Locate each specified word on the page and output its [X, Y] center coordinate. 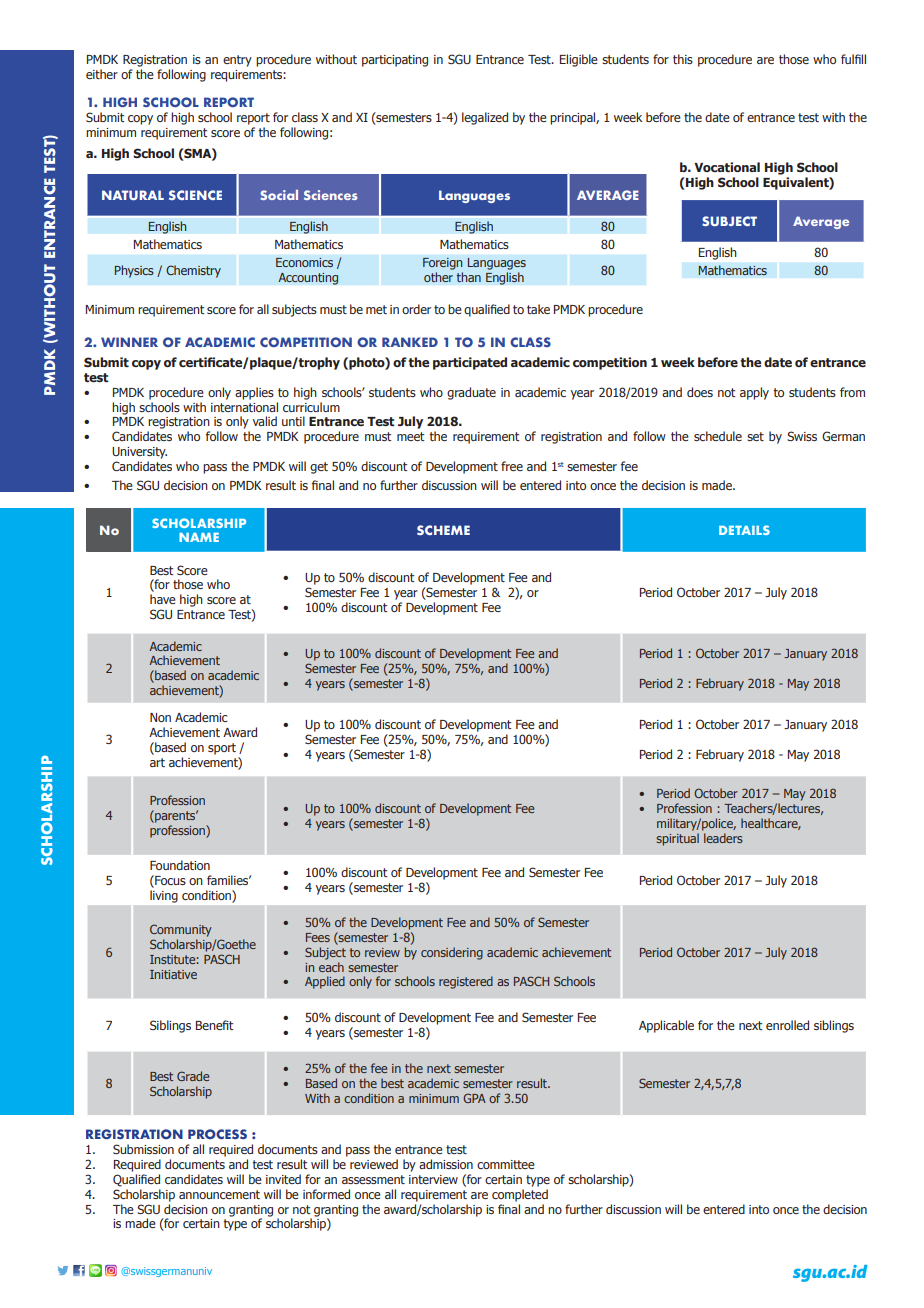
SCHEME [443, 530]
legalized [485, 118]
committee [506, 1164]
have [163, 599]
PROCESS [217, 1134]
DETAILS [744, 530]
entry [237, 61]
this [683, 59]
